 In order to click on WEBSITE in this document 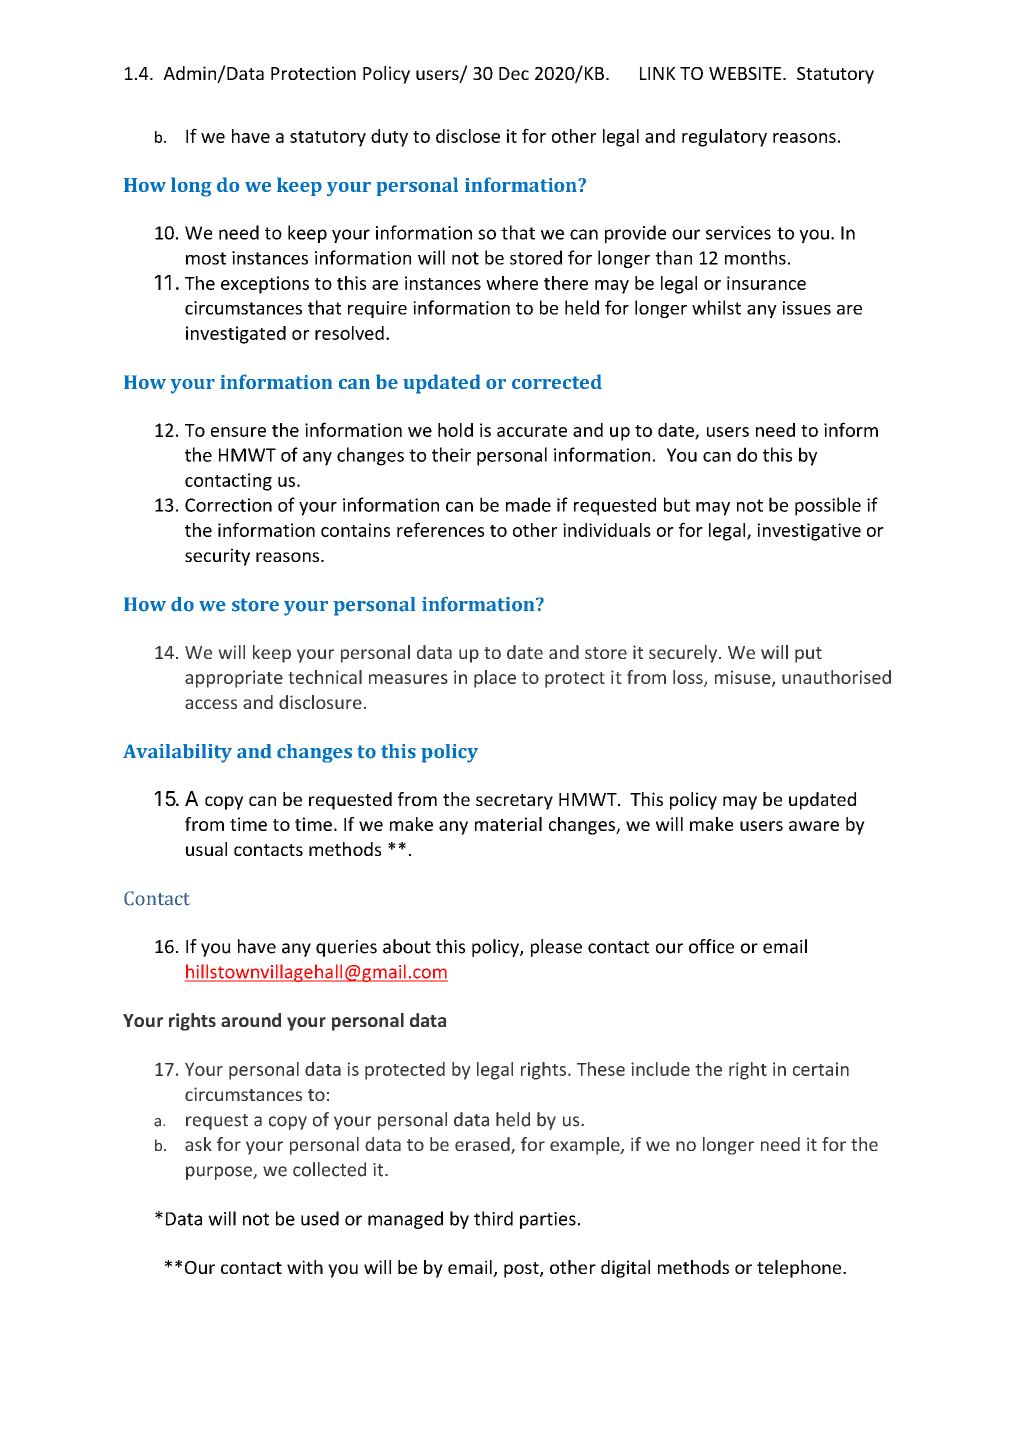, I will do `click(746, 73)`.
